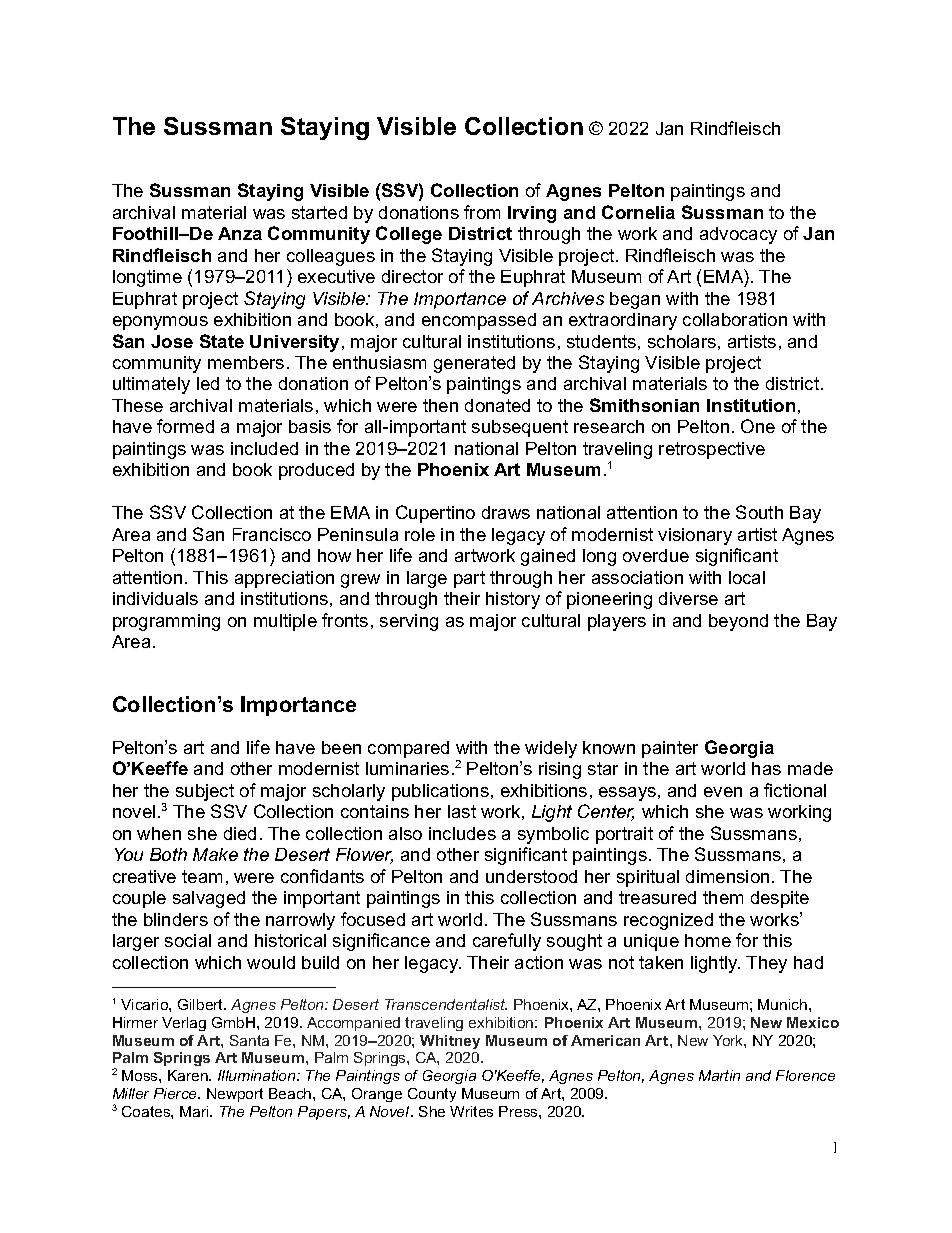  Describe the element at coordinates (185, 426) in the screenshot. I see `formed` at that location.
